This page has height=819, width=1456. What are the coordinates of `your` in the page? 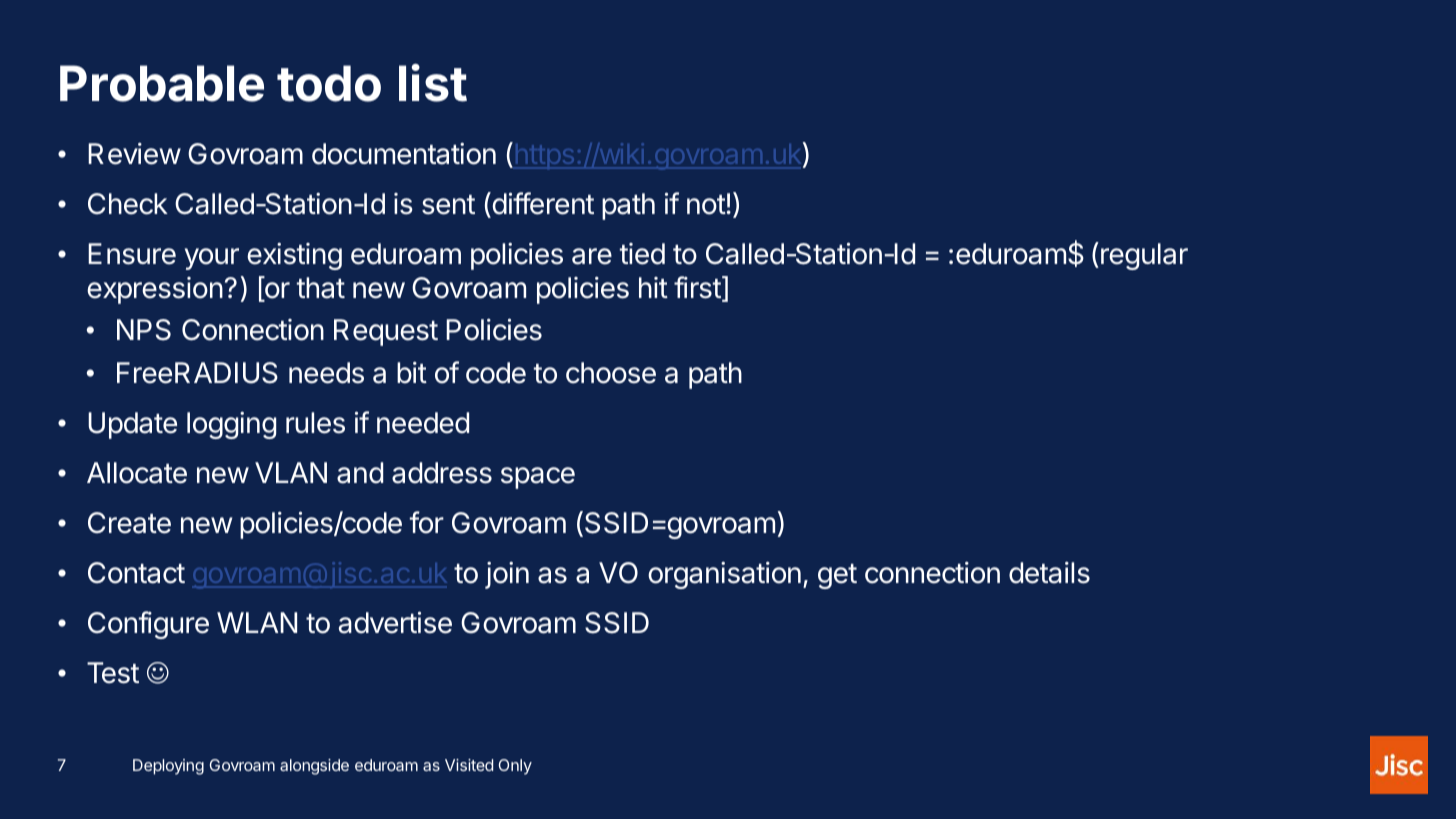 It's located at (212, 259).
